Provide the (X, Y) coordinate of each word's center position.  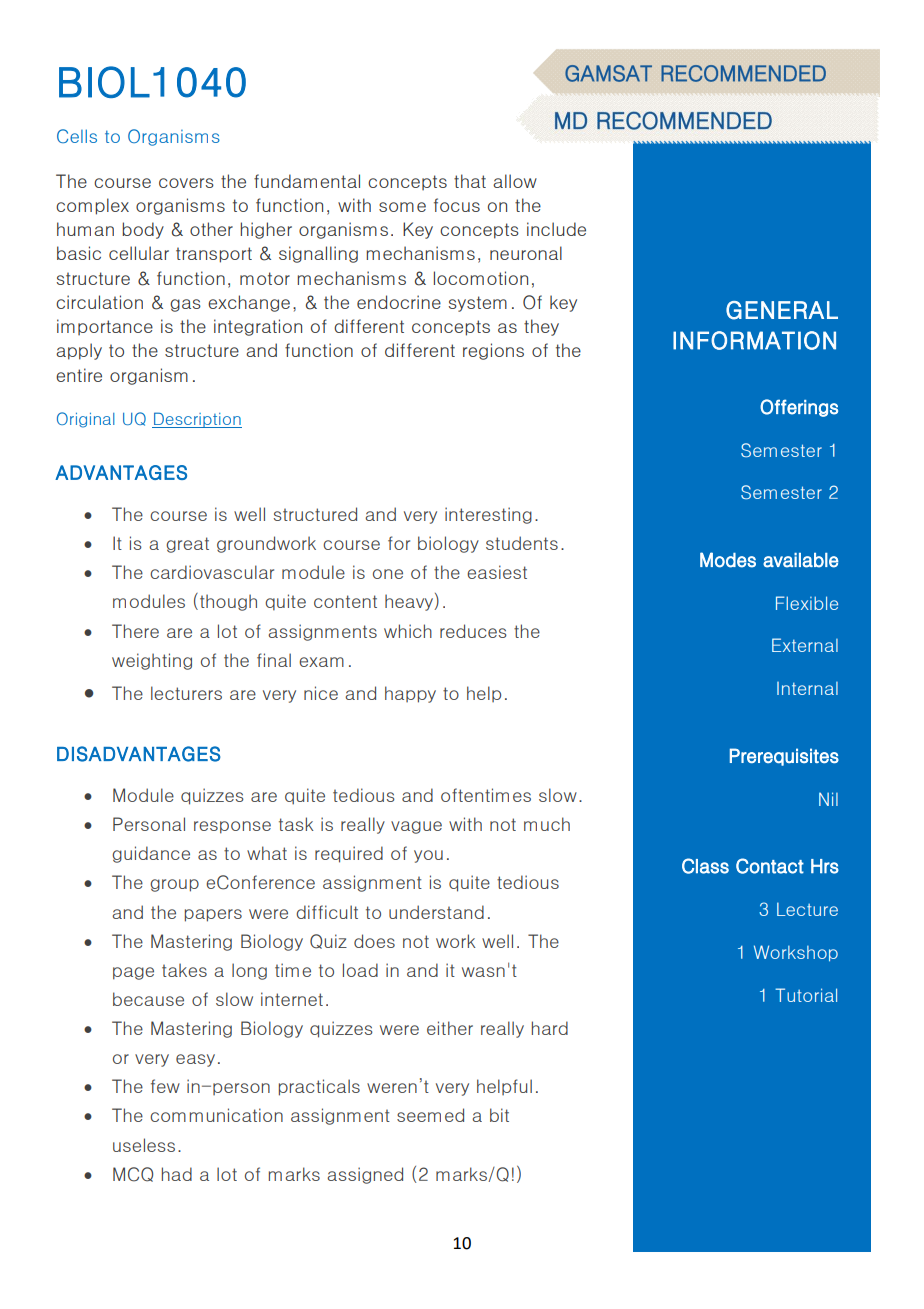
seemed (430, 1115)
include (556, 229)
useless (144, 1145)
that (470, 181)
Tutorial (806, 995)
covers (186, 183)
